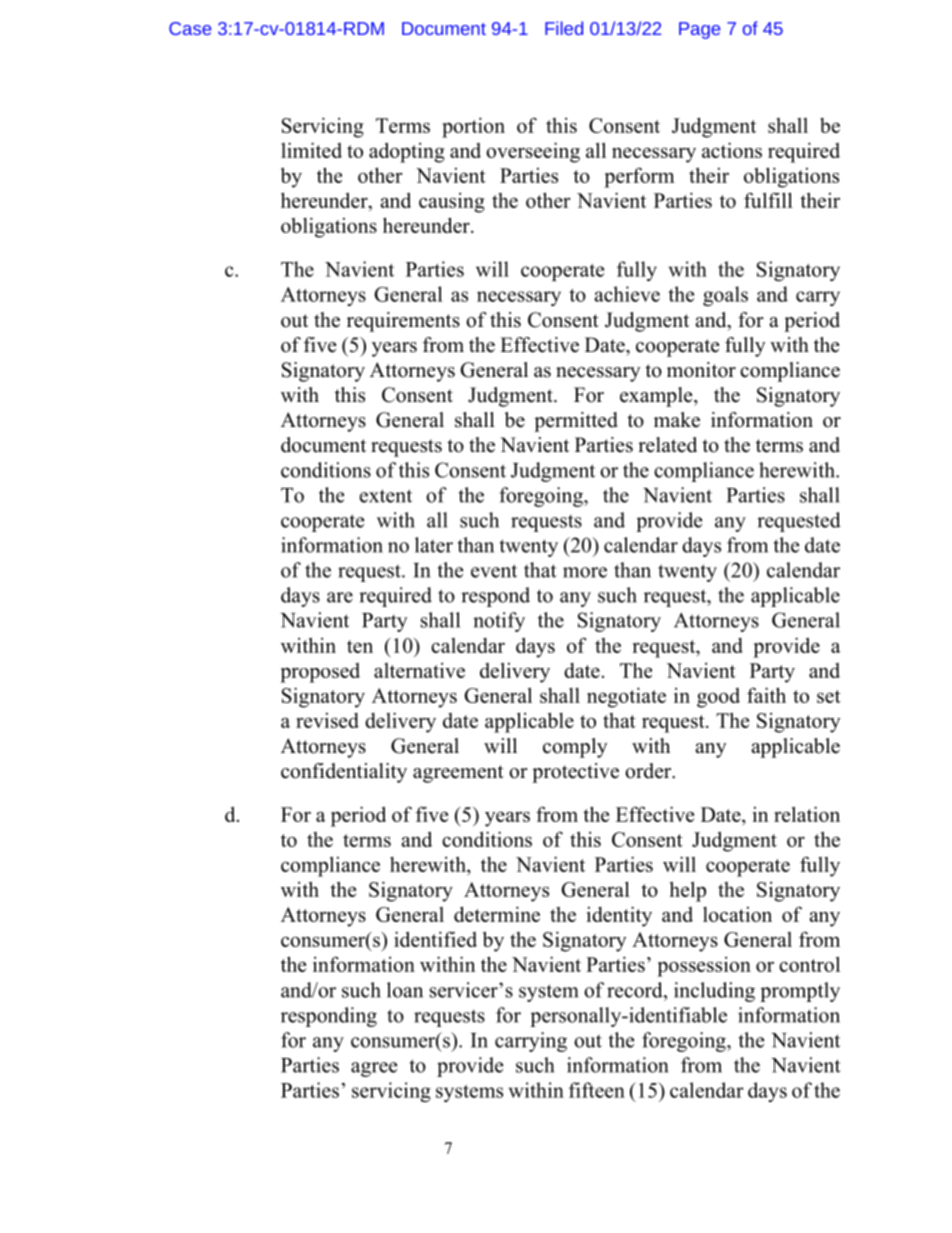  Describe the element at coordinates (403, 322) in the document. I see `requirements` at that location.
